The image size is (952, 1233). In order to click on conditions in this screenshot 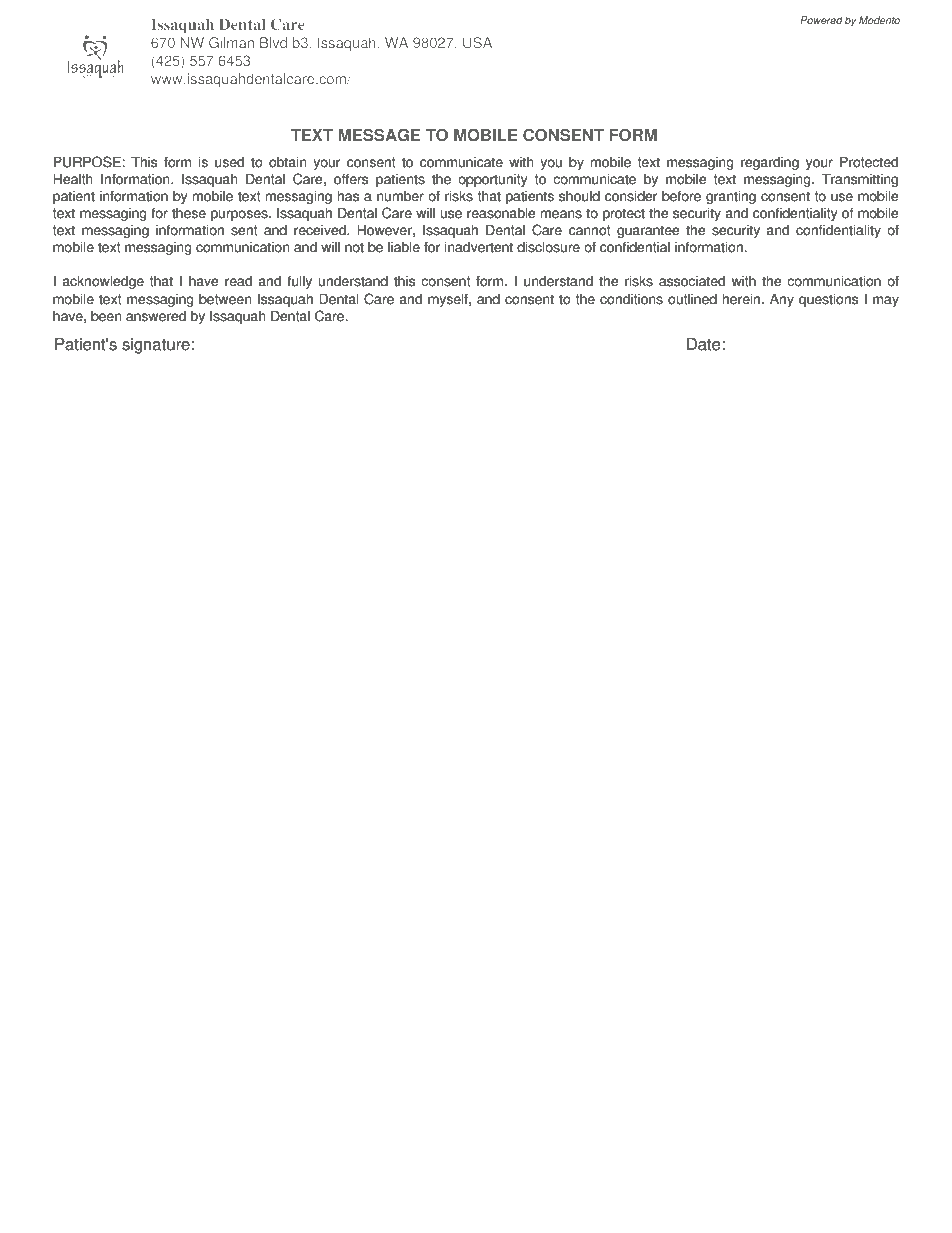, I will do `click(631, 299)`.
